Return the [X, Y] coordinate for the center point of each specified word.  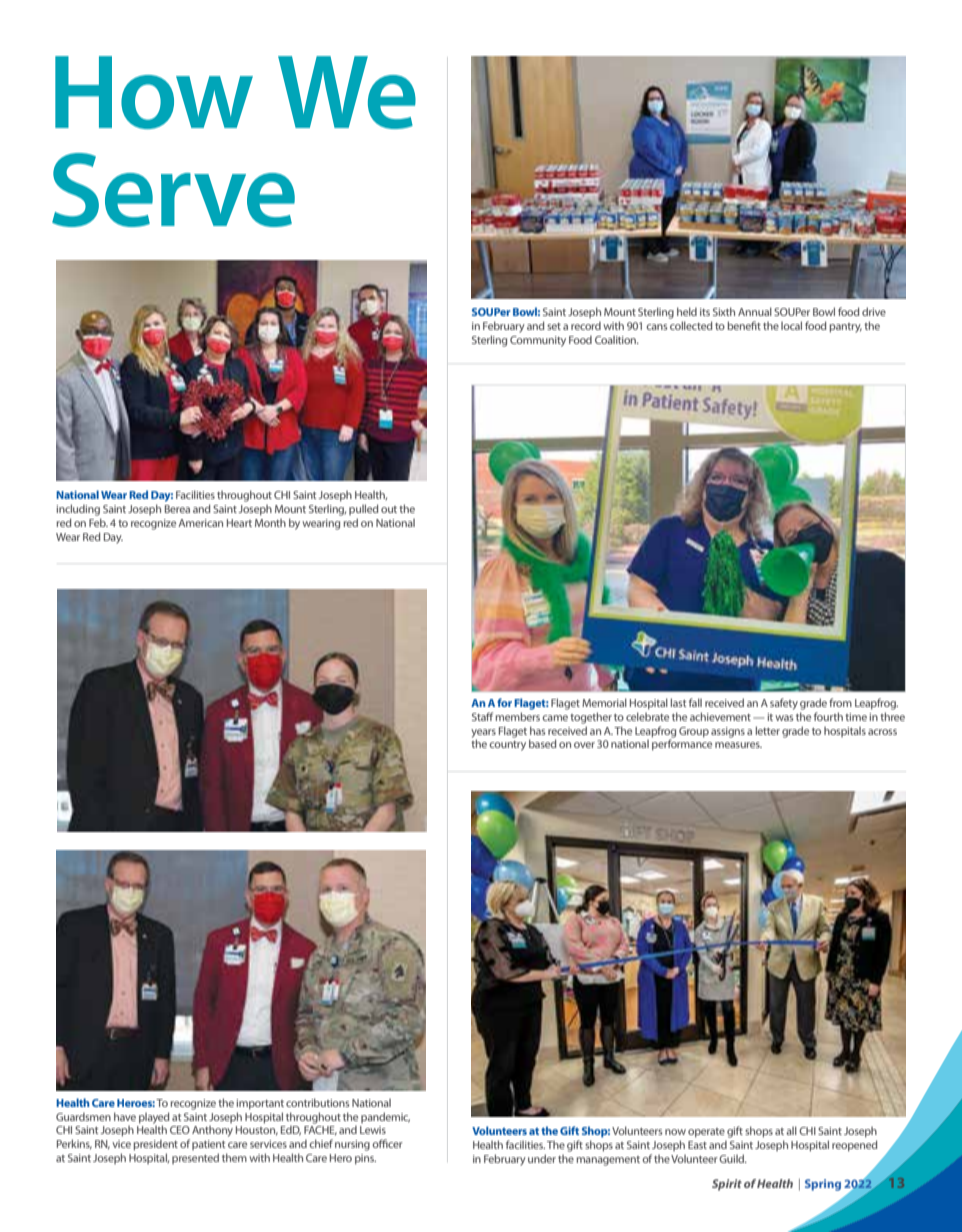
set [554, 326]
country [507, 746]
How [154, 92]
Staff [482, 716]
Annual [755, 311]
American [200, 523]
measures [738, 745]
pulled [363, 509]
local [791, 325]
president [155, 1145]
